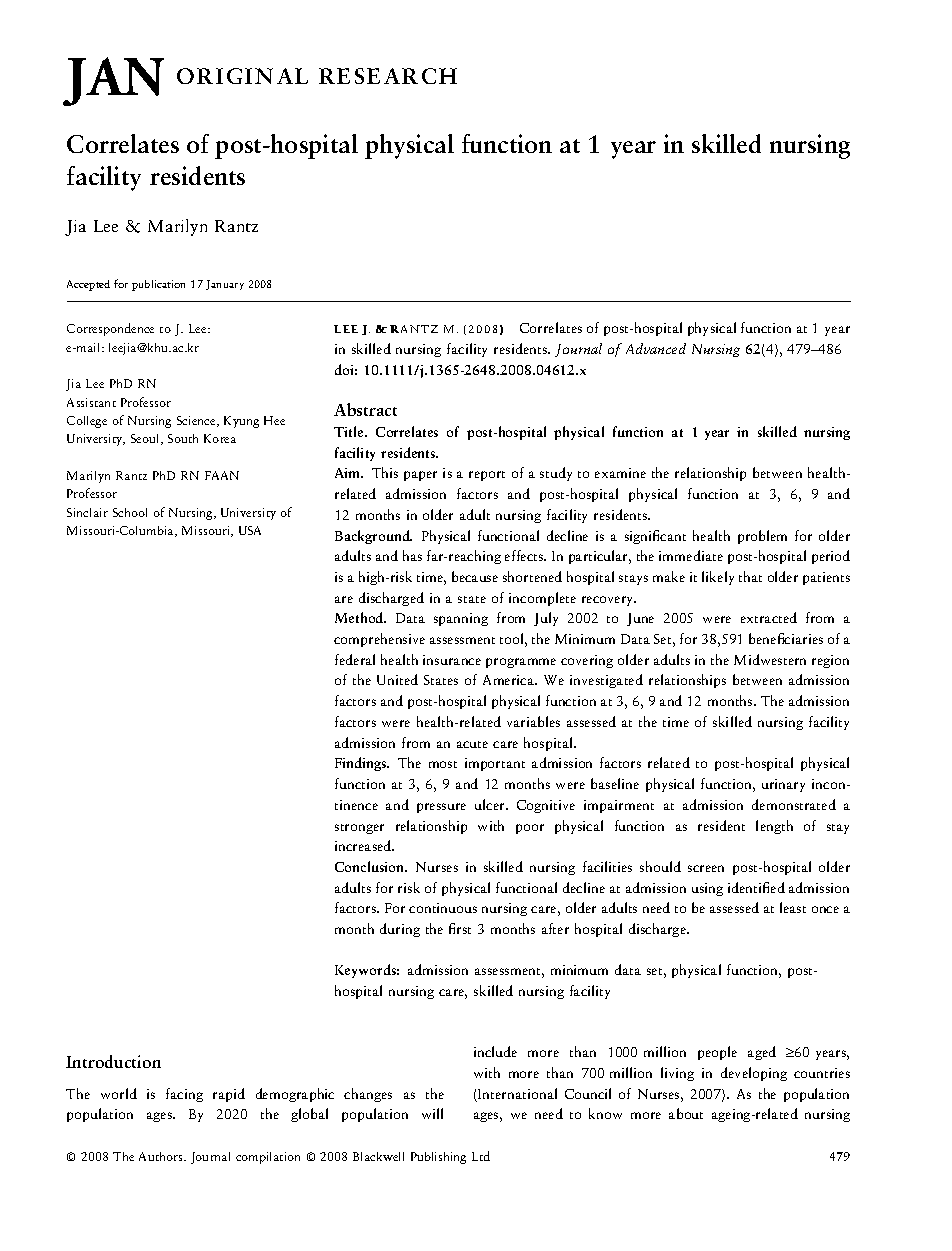  I want to click on publication, so click(158, 285).
